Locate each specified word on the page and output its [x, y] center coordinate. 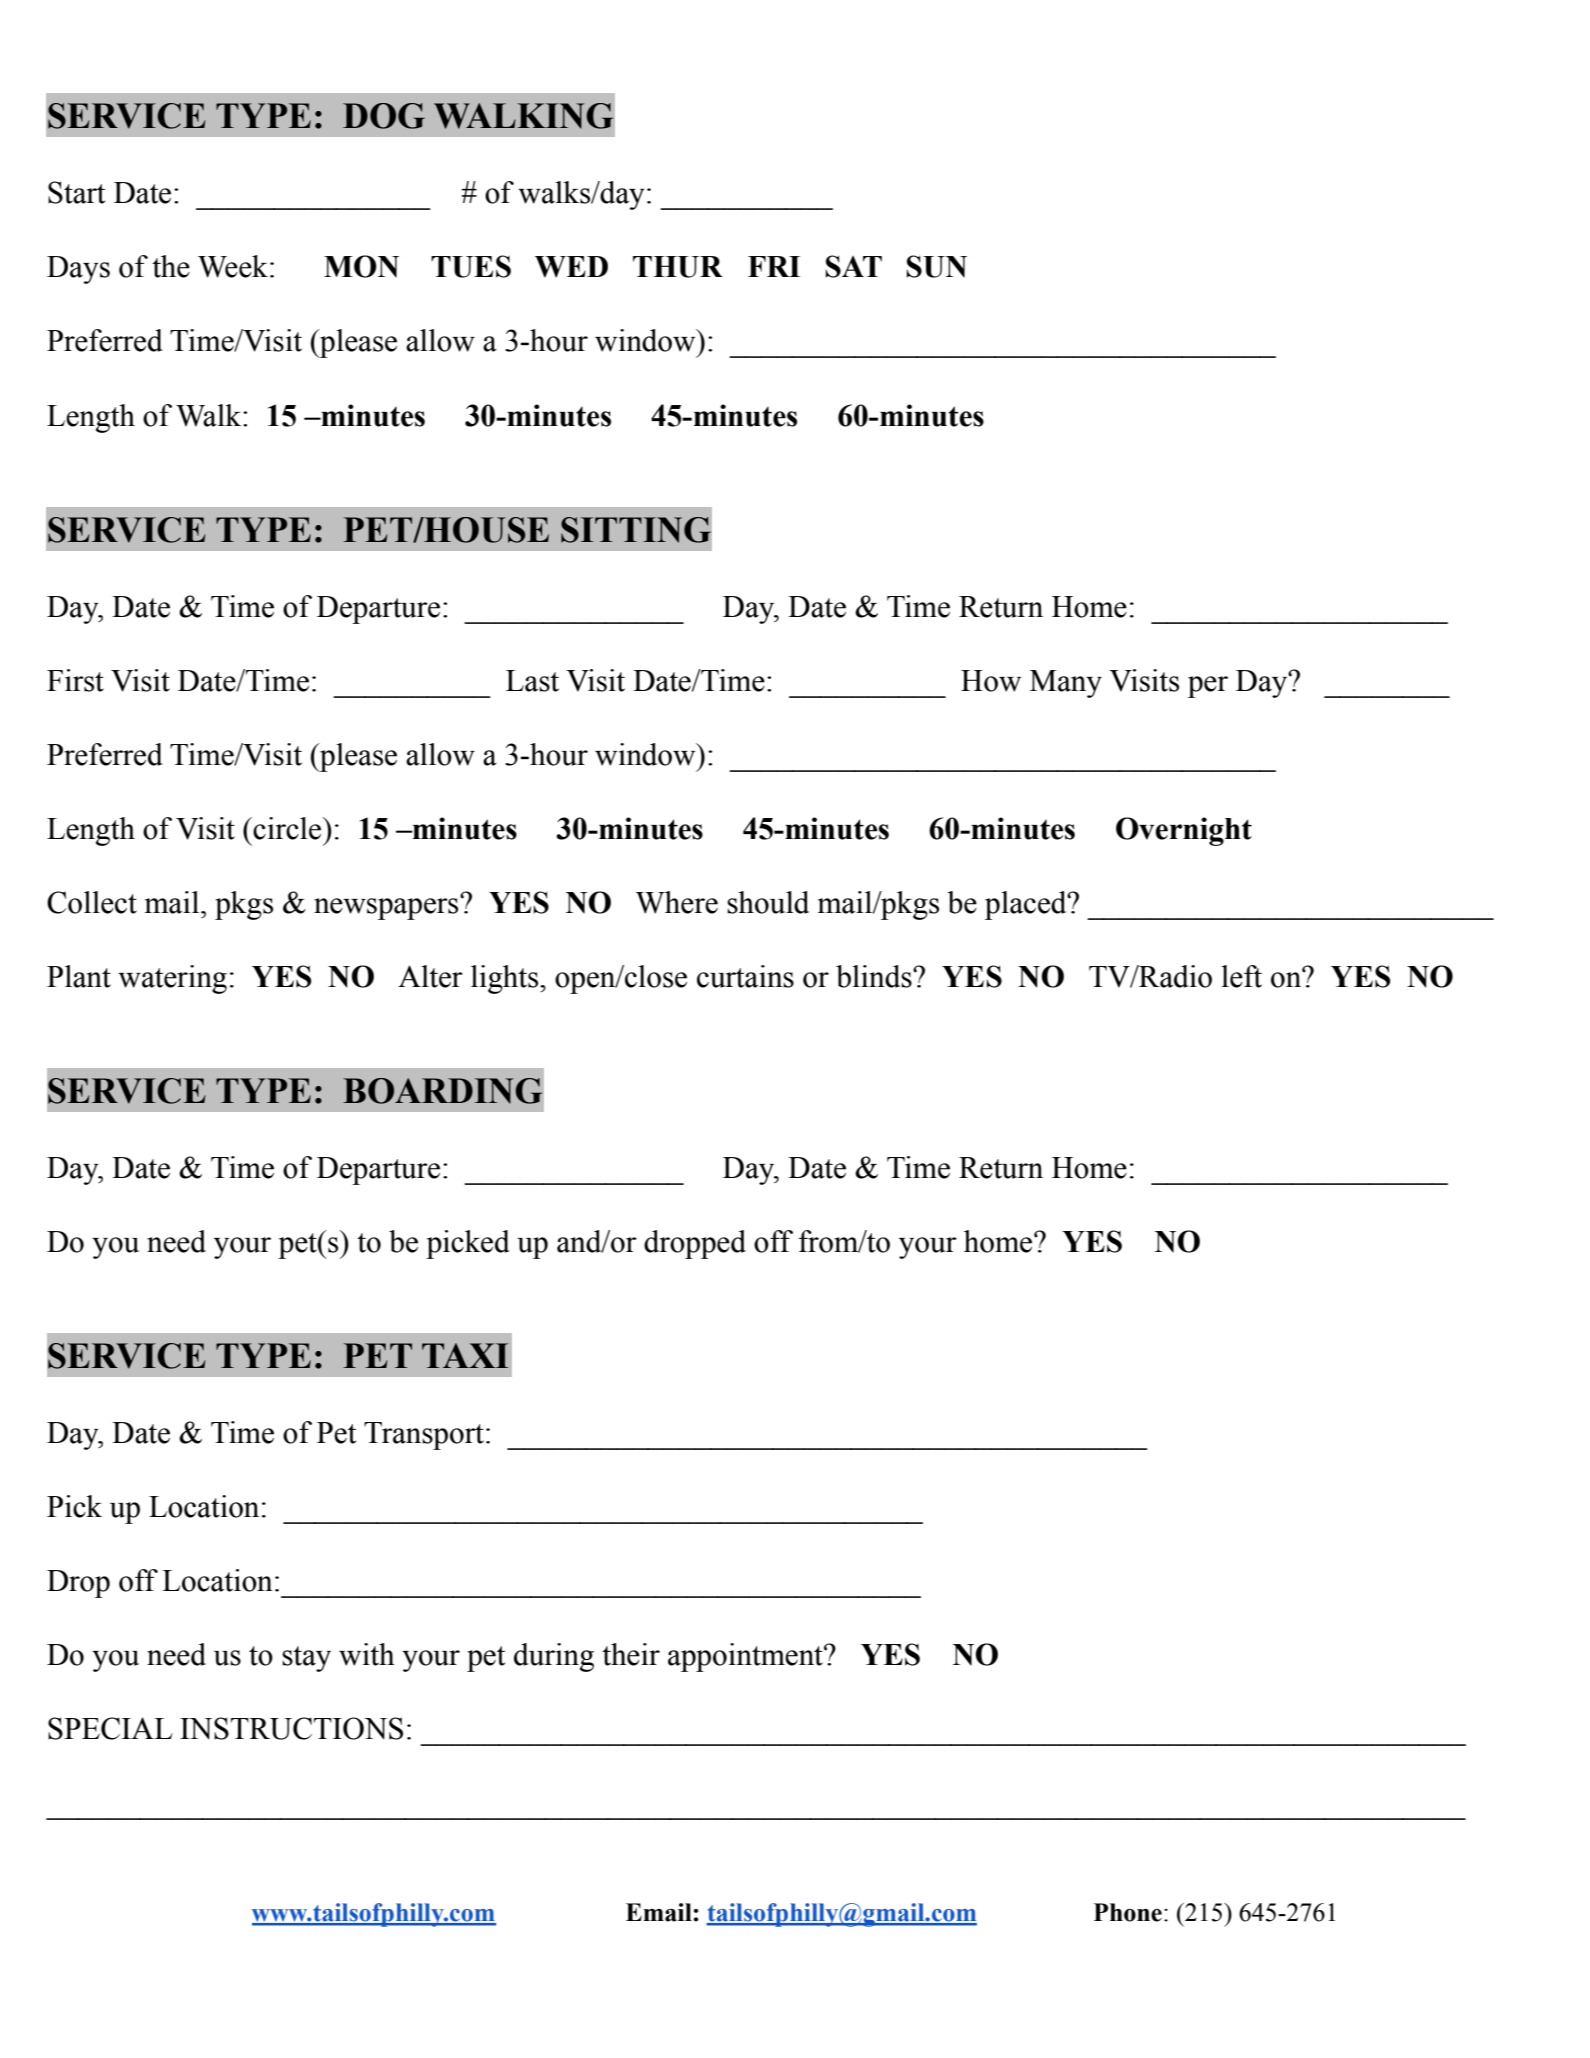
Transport [424, 1436]
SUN [937, 266]
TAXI [465, 1355]
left [1241, 976]
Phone [1128, 1912]
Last [532, 681]
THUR [678, 267]
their [631, 1654]
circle [288, 828]
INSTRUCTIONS [291, 1728]
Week [234, 266]
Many [1066, 684]
